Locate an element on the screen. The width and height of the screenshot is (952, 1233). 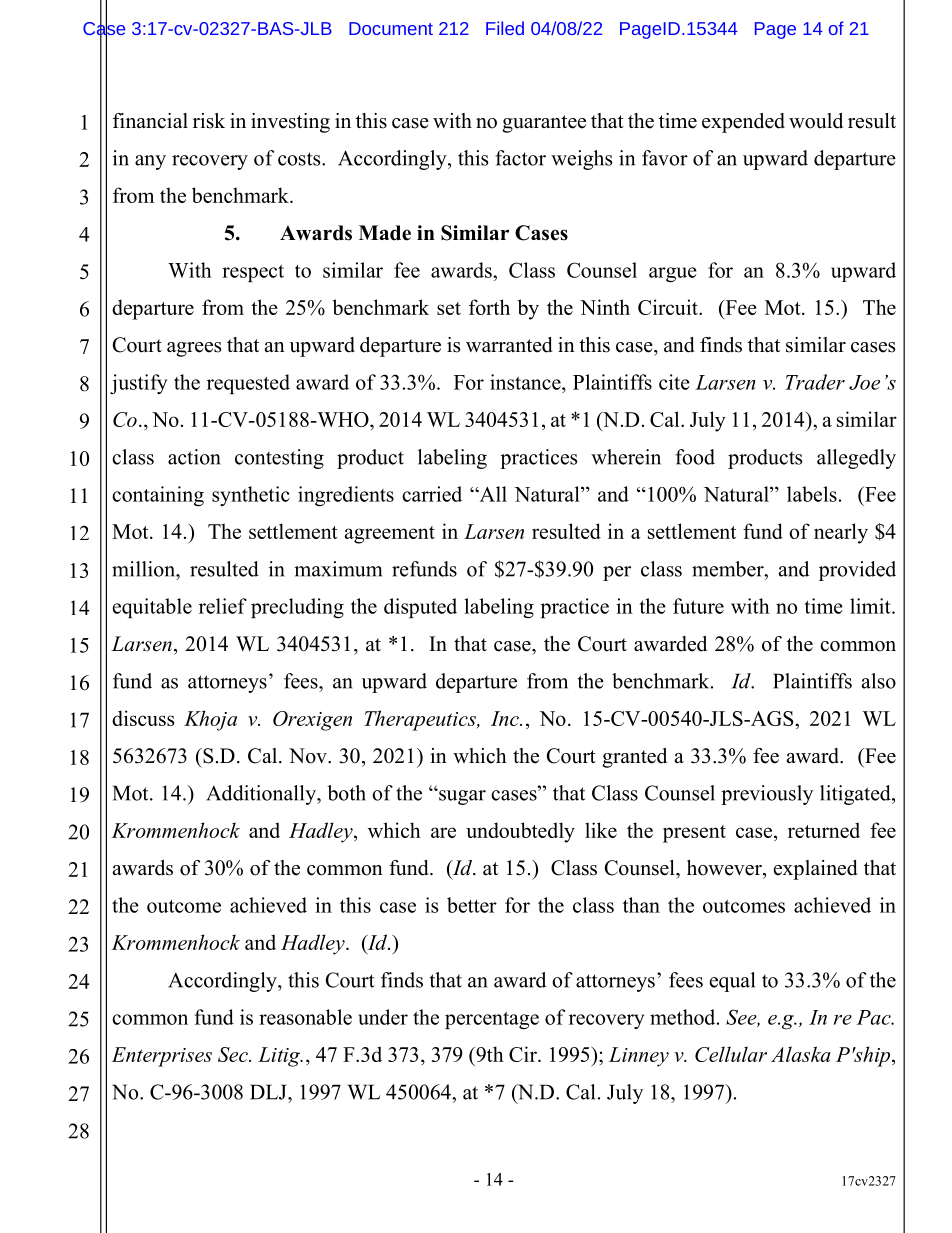
risk is located at coordinates (209, 121).
